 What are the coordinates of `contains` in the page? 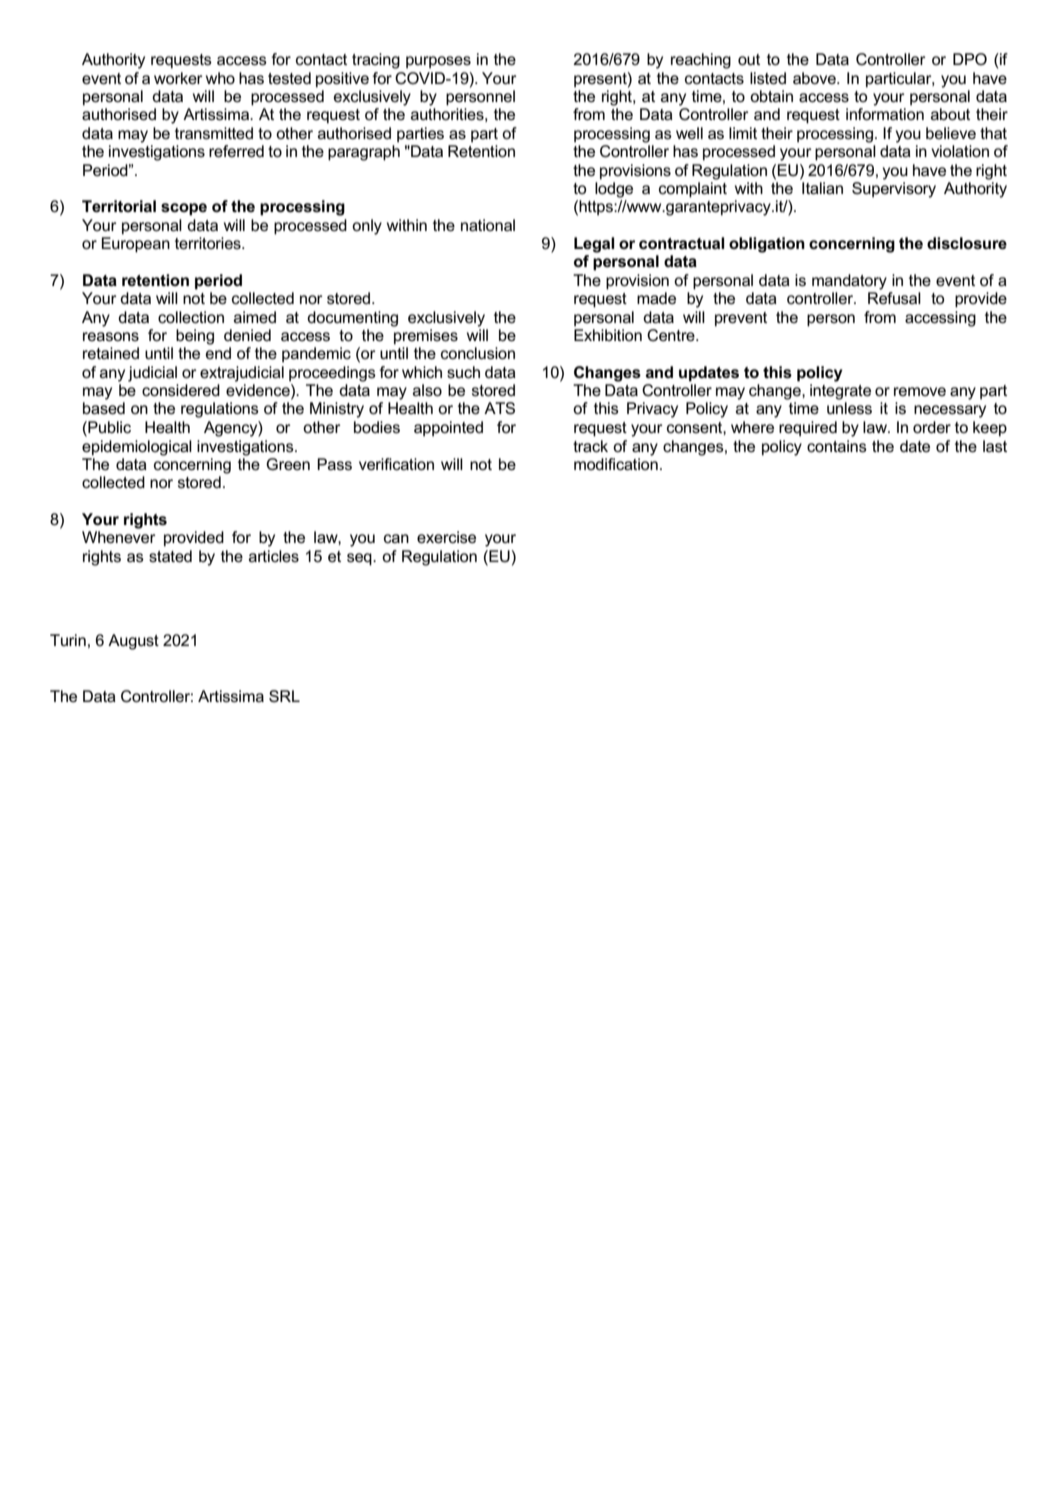 It's located at (837, 446).
